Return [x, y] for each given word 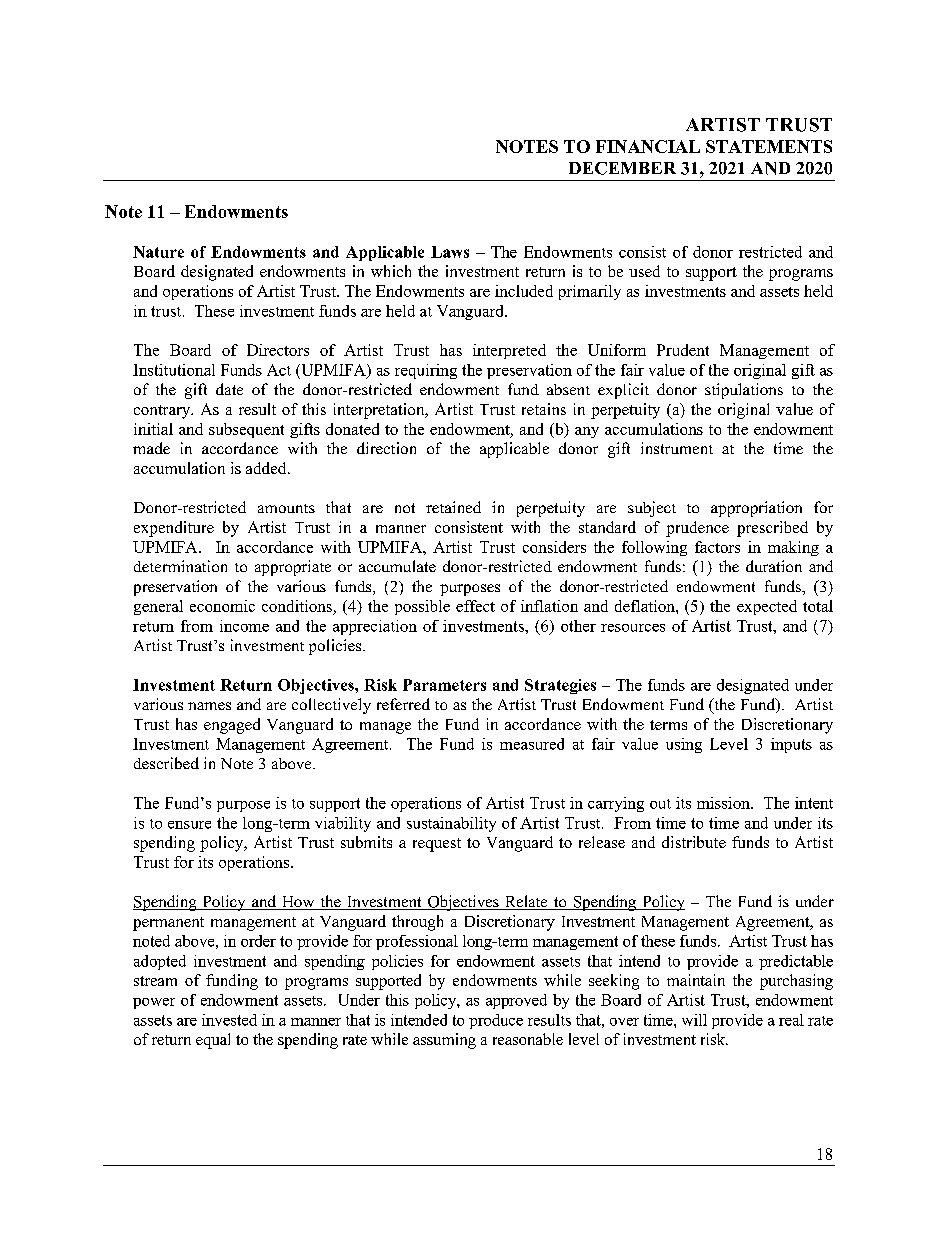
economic [222, 606]
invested [229, 1020]
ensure [189, 825]
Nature [158, 252]
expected [767, 607]
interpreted [509, 351]
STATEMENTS [769, 146]
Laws [450, 252]
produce [496, 1021]
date [229, 389]
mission [724, 803]
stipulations [744, 391]
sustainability [451, 824]
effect [475, 606]
